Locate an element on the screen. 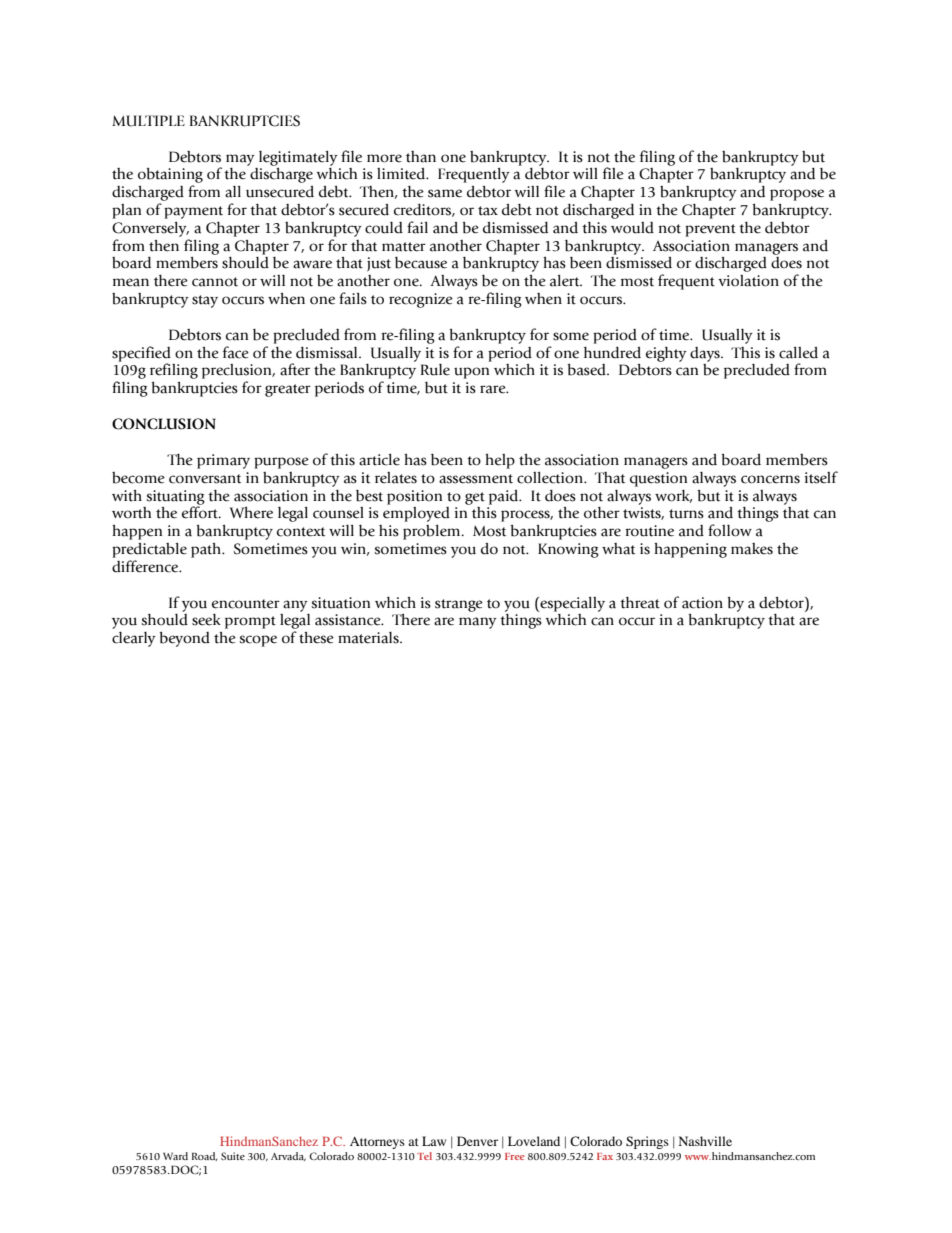 The width and height of the screenshot is (952, 1233). materials is located at coordinates (369, 638).
